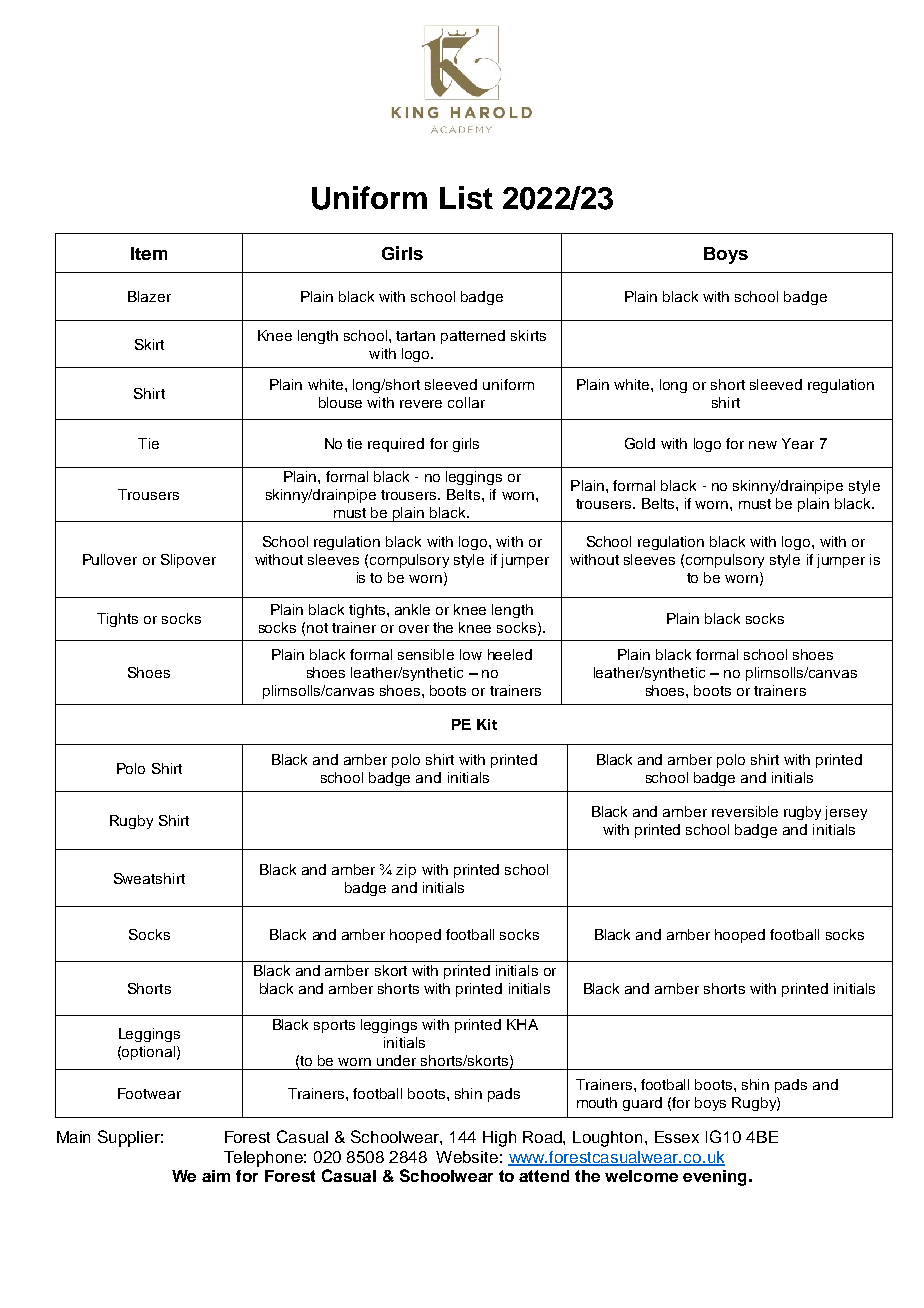  Describe the element at coordinates (473, 337) in the screenshot. I see `patterned` at that location.
